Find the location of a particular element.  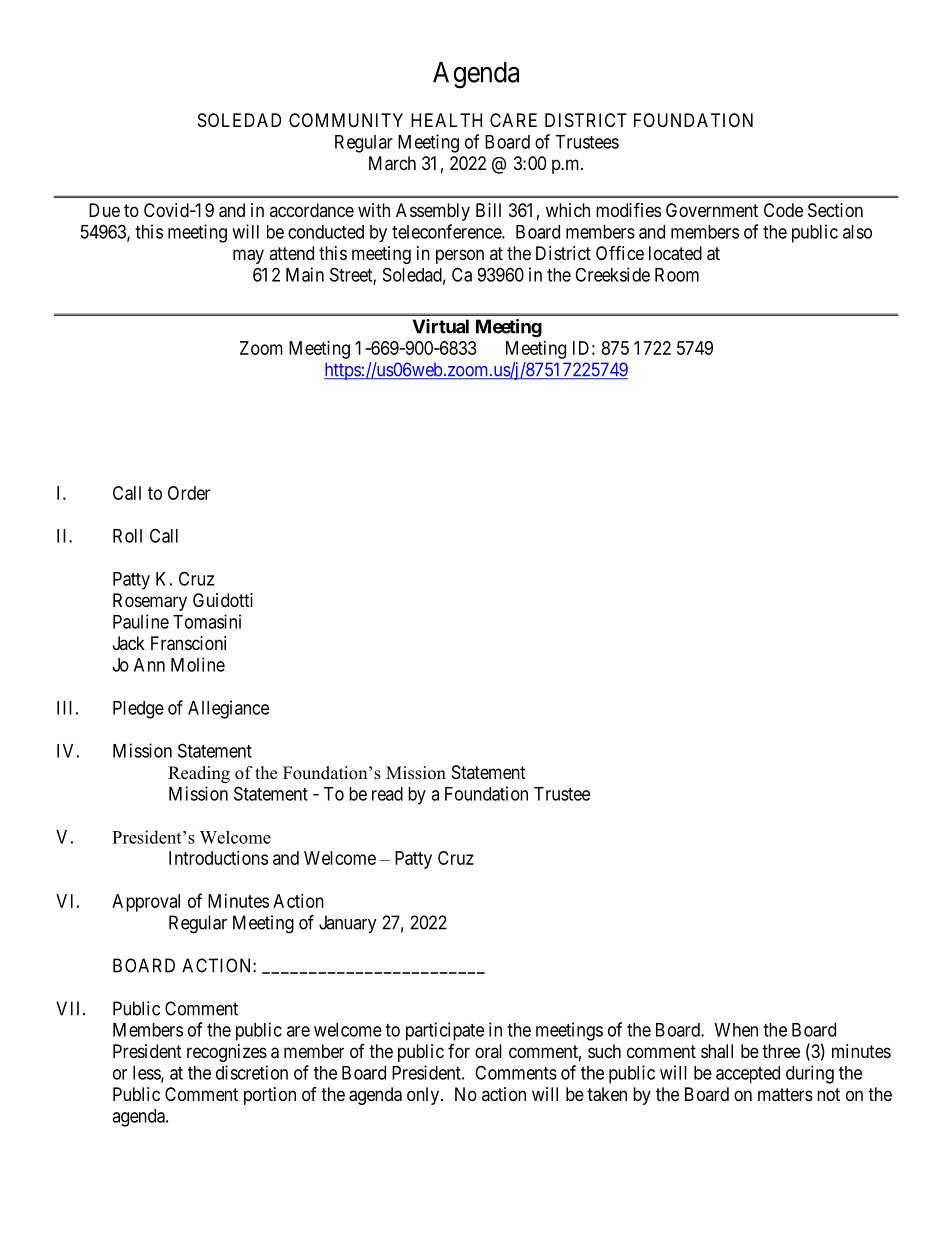

Virtual is located at coordinates (440, 326).
